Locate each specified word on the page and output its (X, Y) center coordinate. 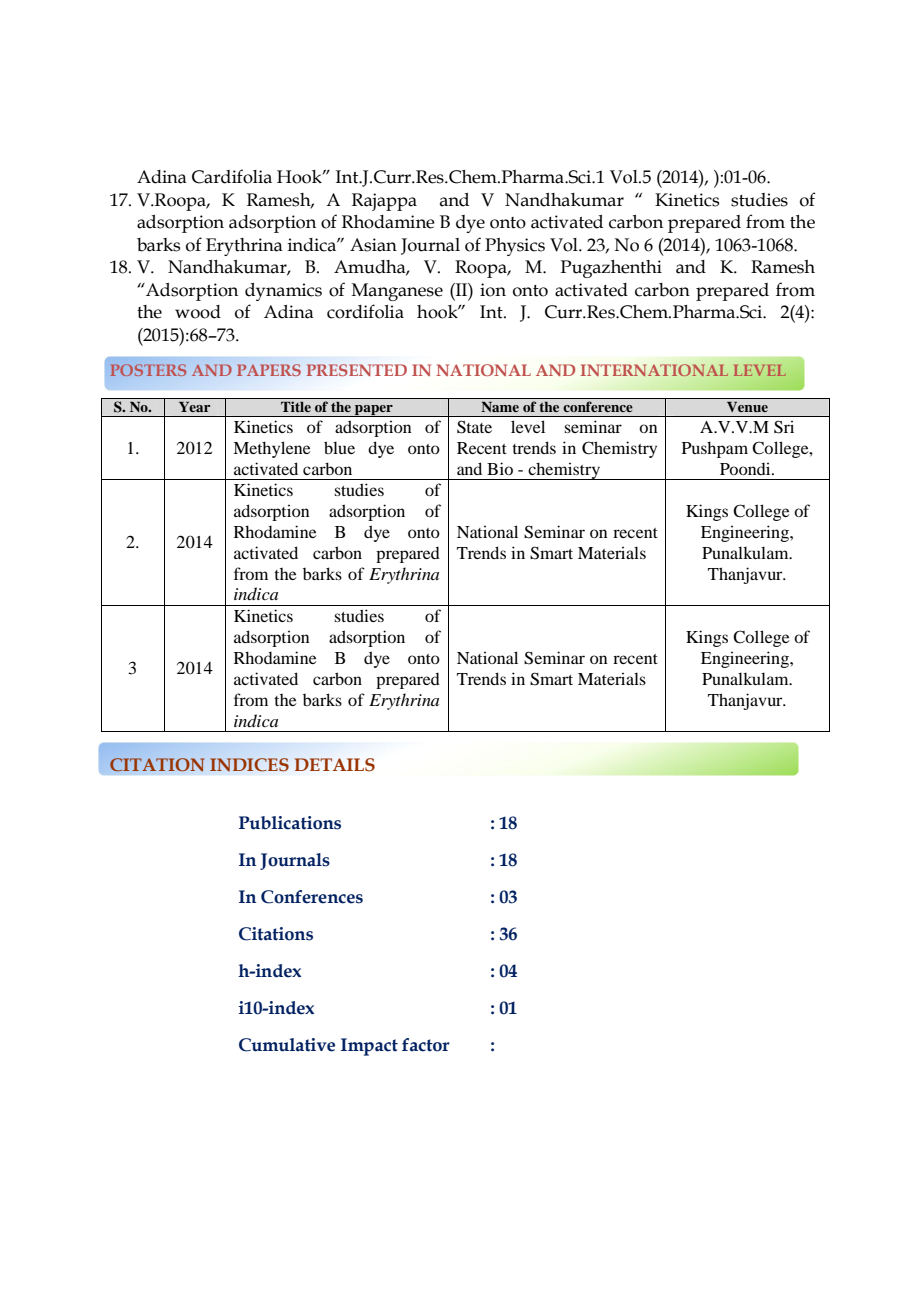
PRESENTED (356, 370)
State (474, 427)
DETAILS (335, 764)
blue (339, 447)
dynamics (283, 292)
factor (425, 1045)
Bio (500, 468)
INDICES (249, 764)
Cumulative (287, 1045)
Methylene (272, 449)
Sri (784, 427)
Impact (369, 1047)
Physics (515, 247)
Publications (290, 823)
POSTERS (148, 370)
